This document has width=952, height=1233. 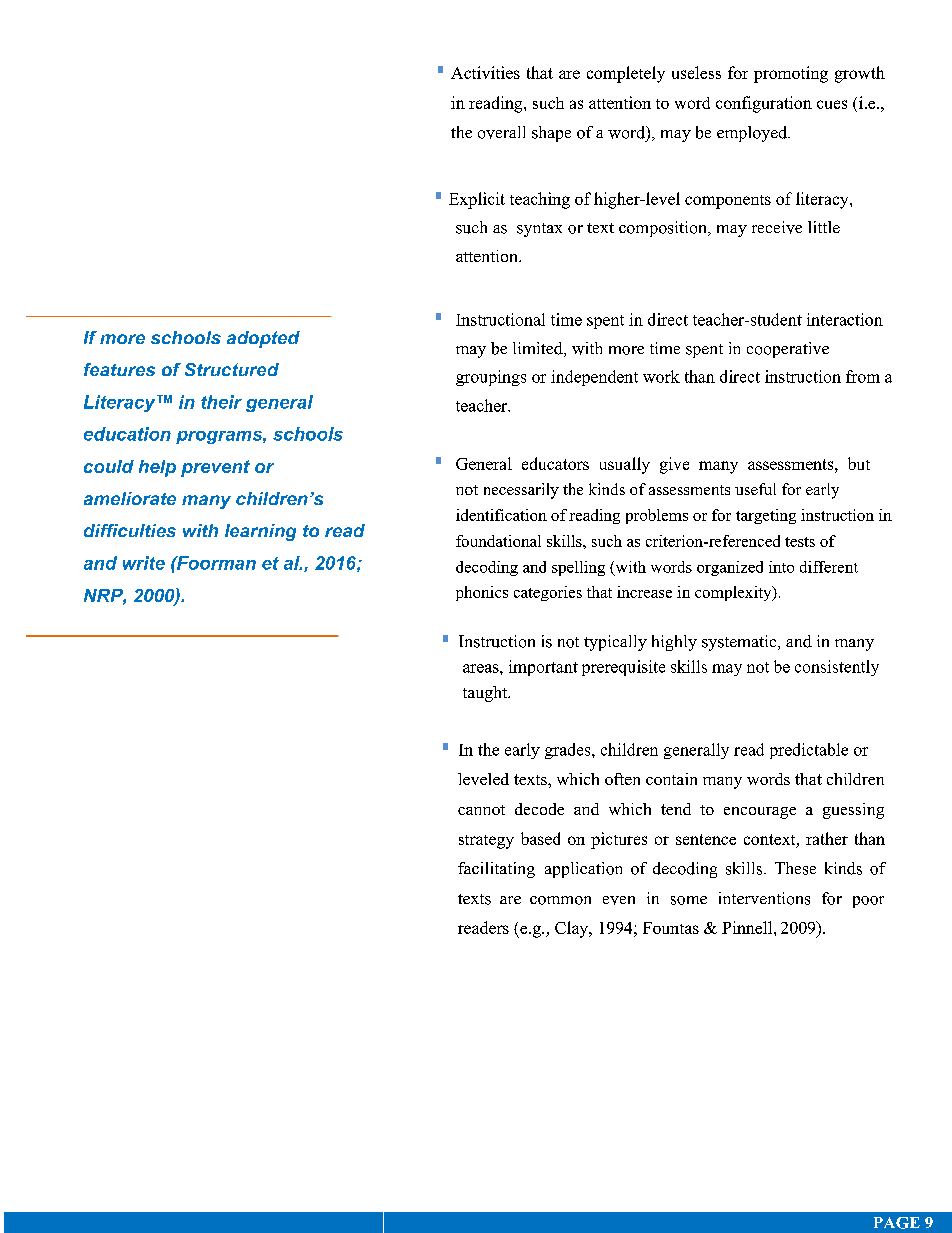 What do you see at coordinates (800, 542) in the document?
I see `tests` at bounding box center [800, 542].
